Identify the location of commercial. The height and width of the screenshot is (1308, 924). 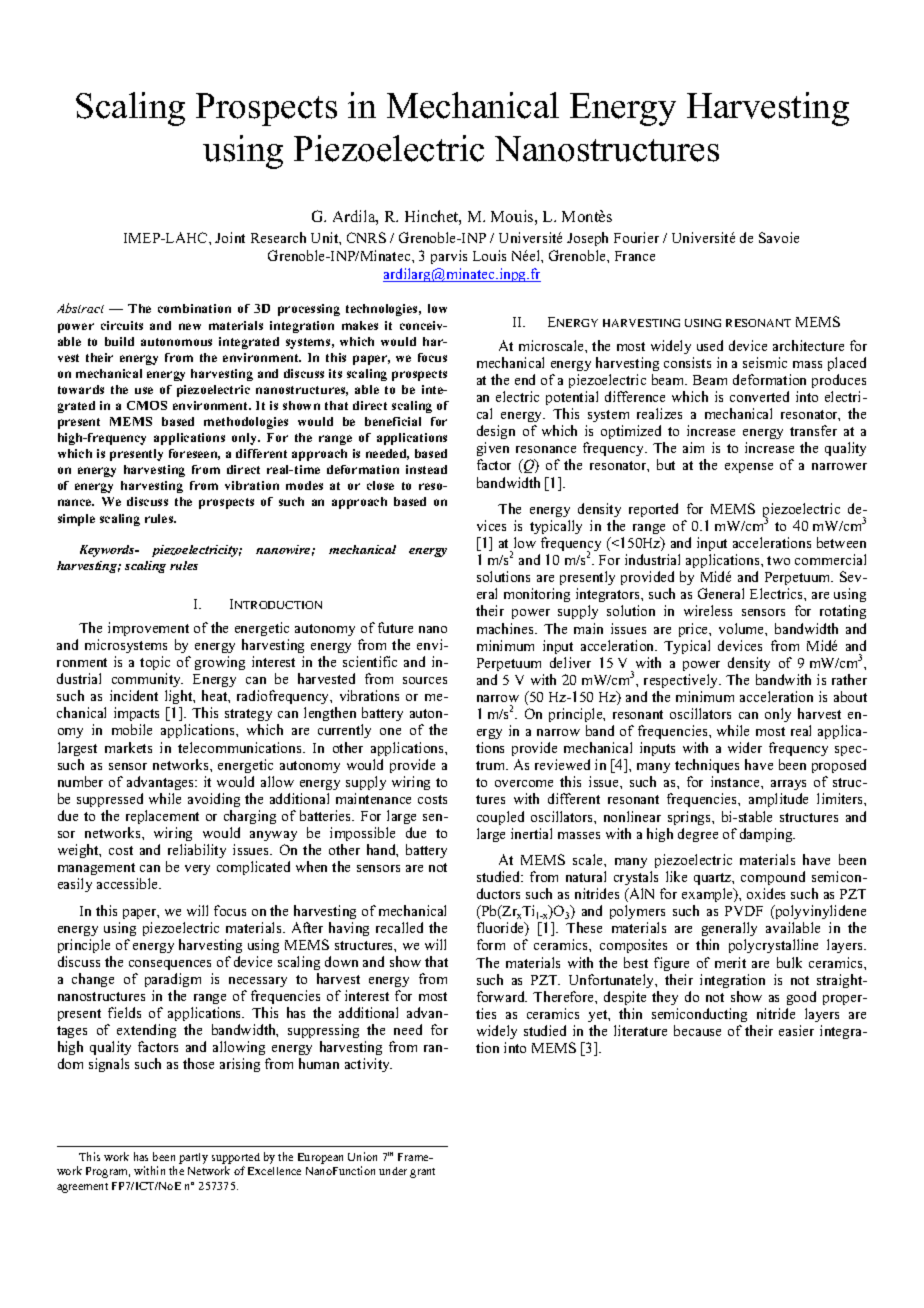
(830, 559).
